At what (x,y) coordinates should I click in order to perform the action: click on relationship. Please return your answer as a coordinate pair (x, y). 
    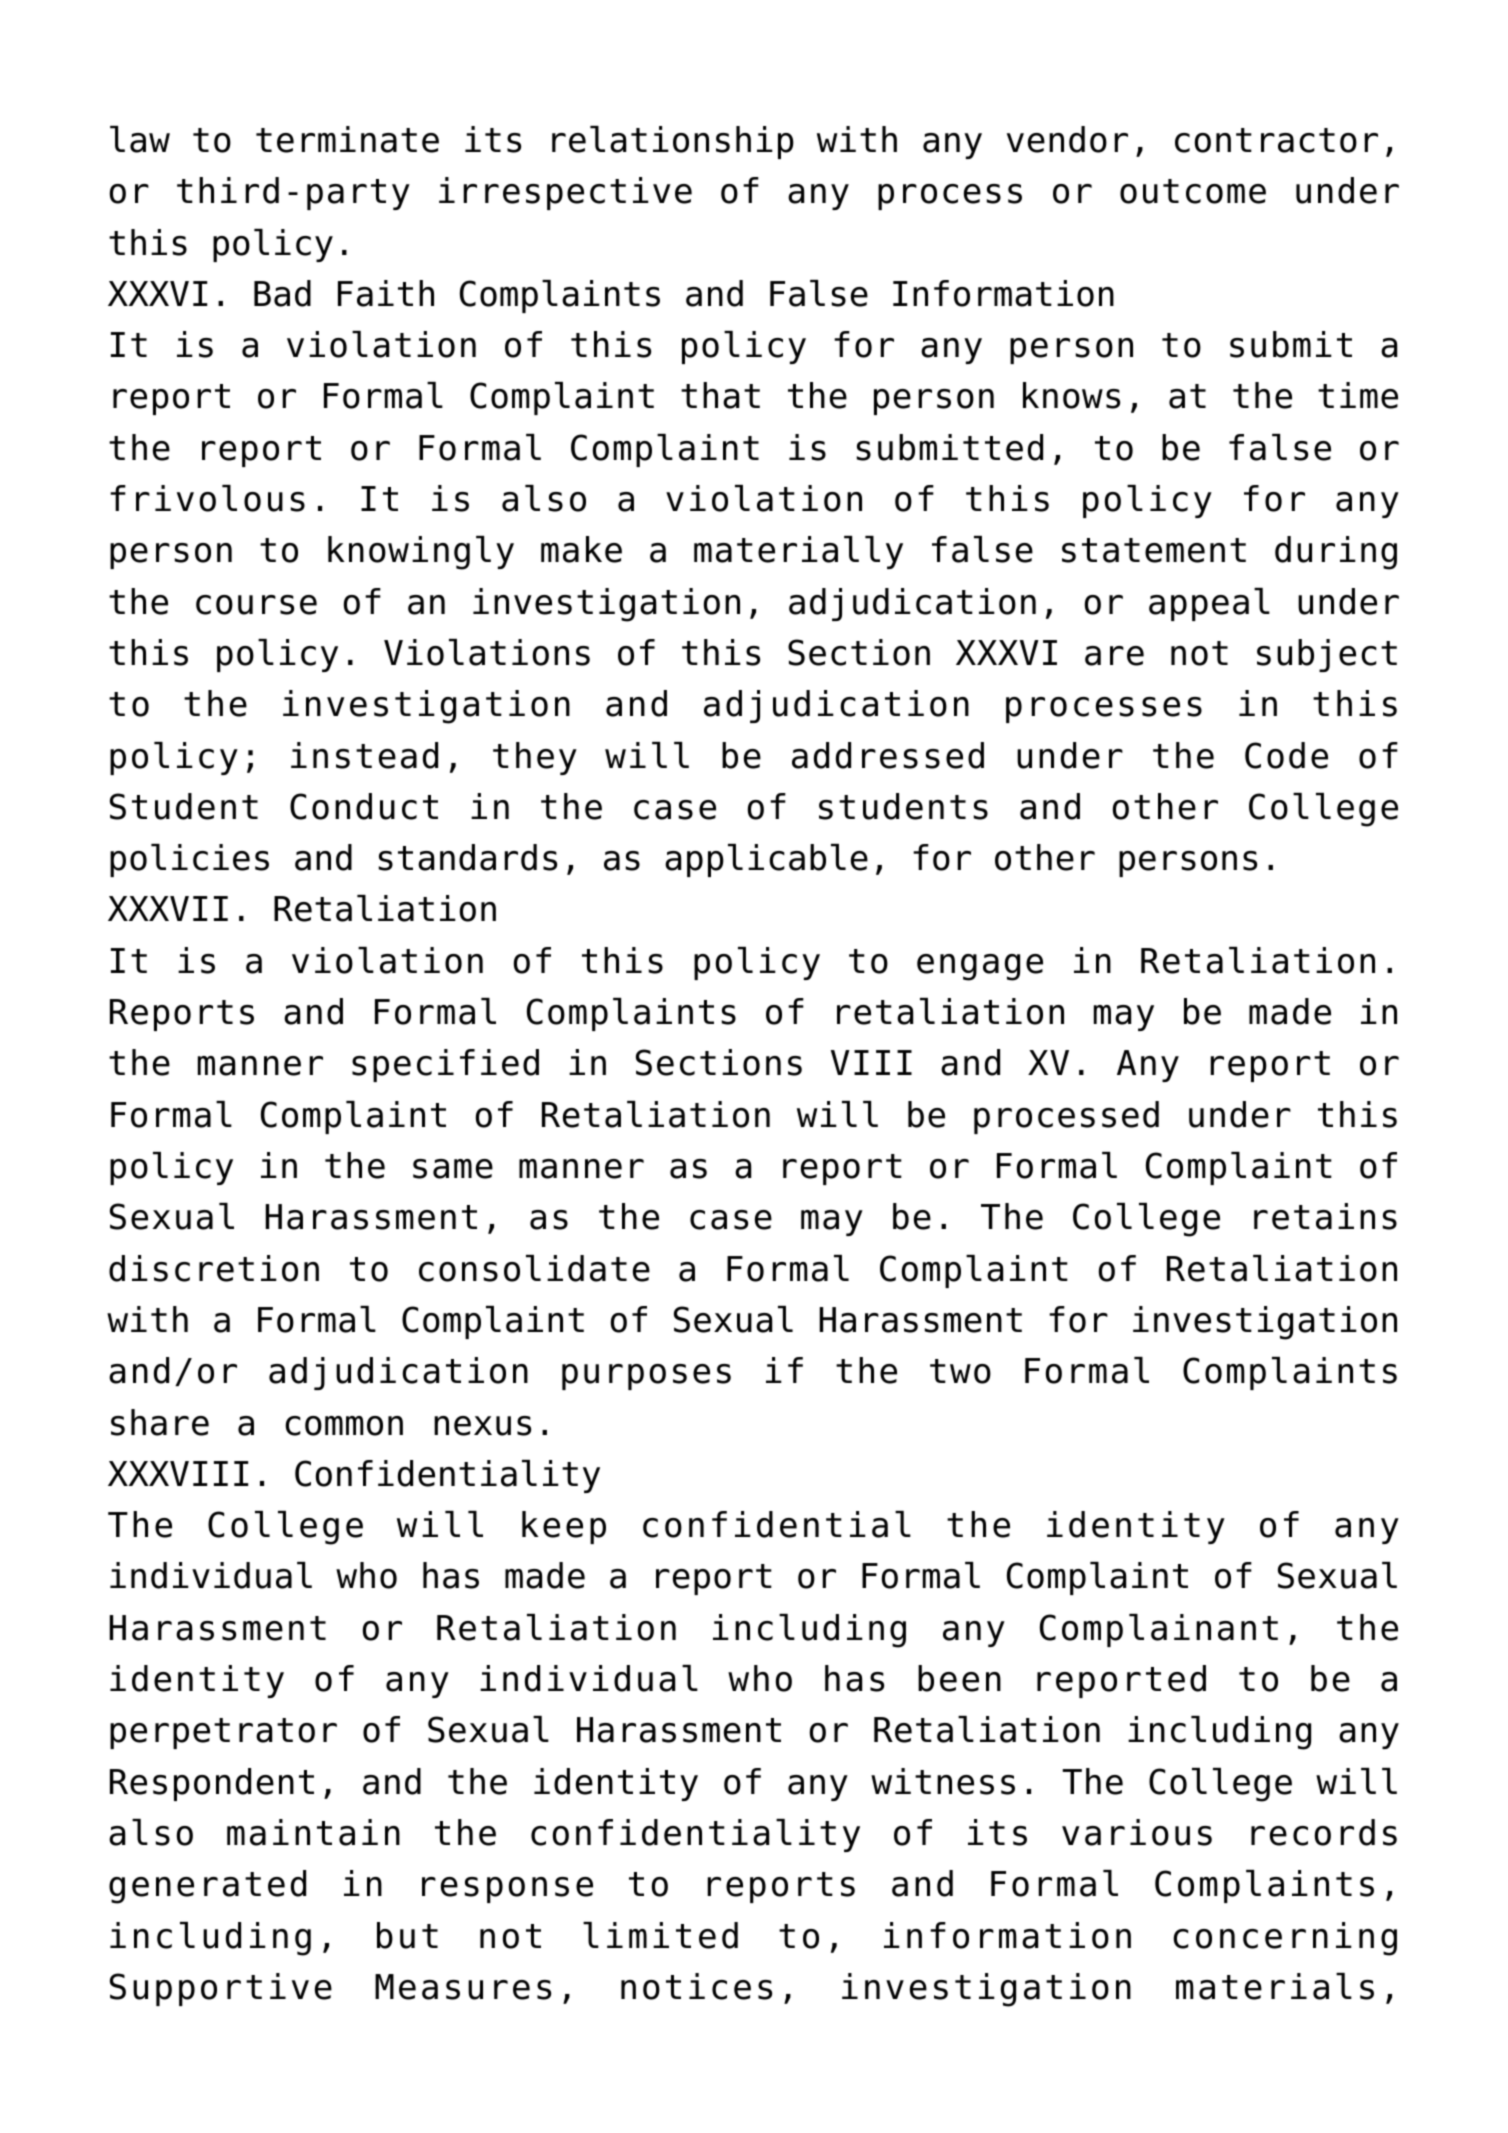
    Looking at the image, I should click on (673, 142).
